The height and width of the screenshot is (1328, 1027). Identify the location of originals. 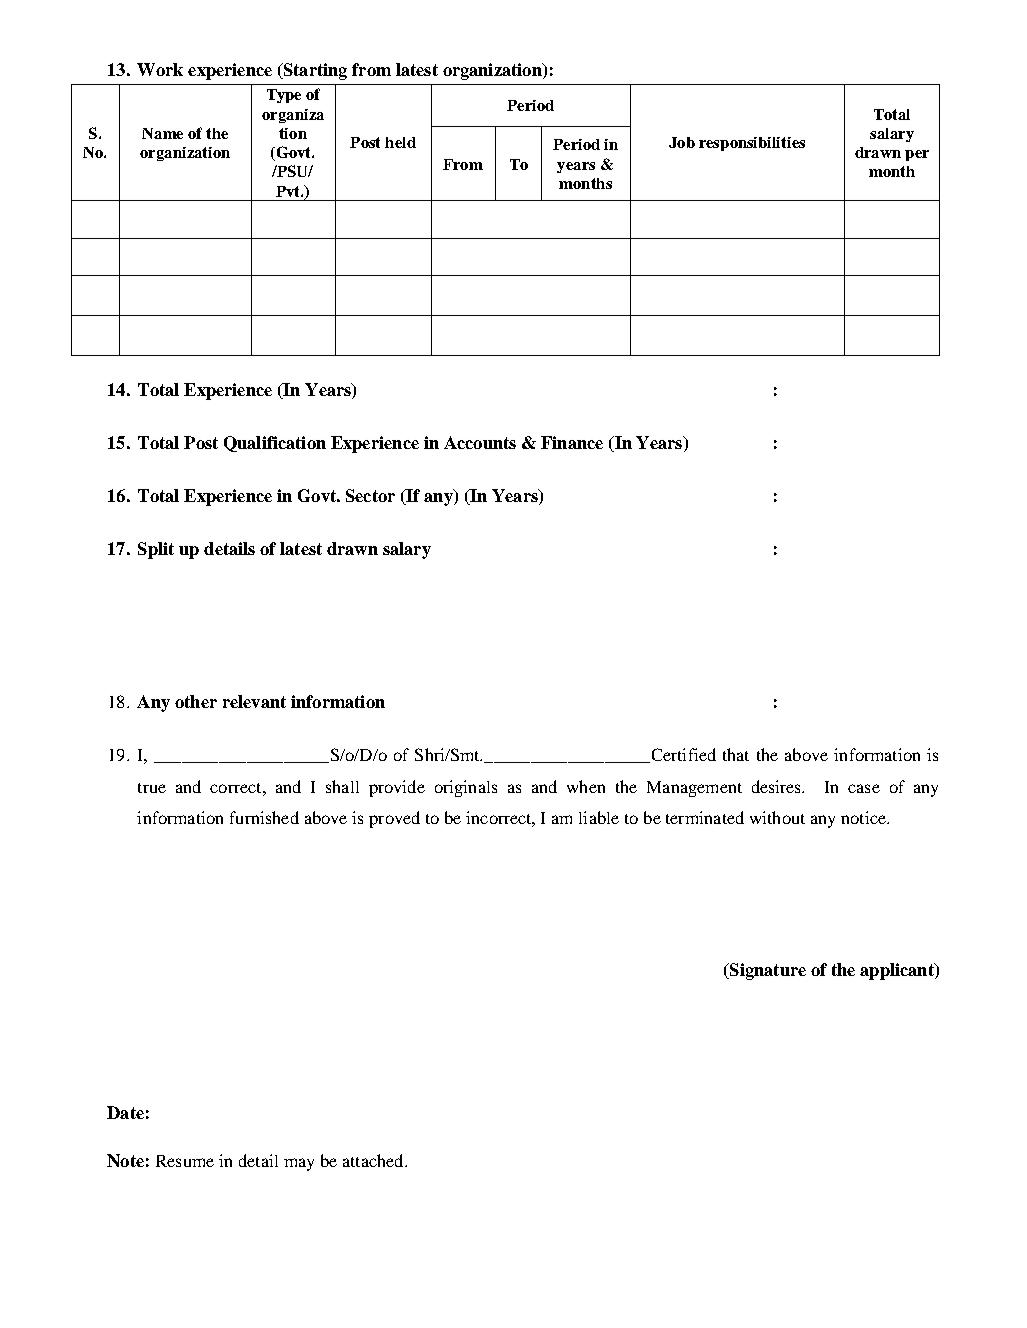
(466, 788).
